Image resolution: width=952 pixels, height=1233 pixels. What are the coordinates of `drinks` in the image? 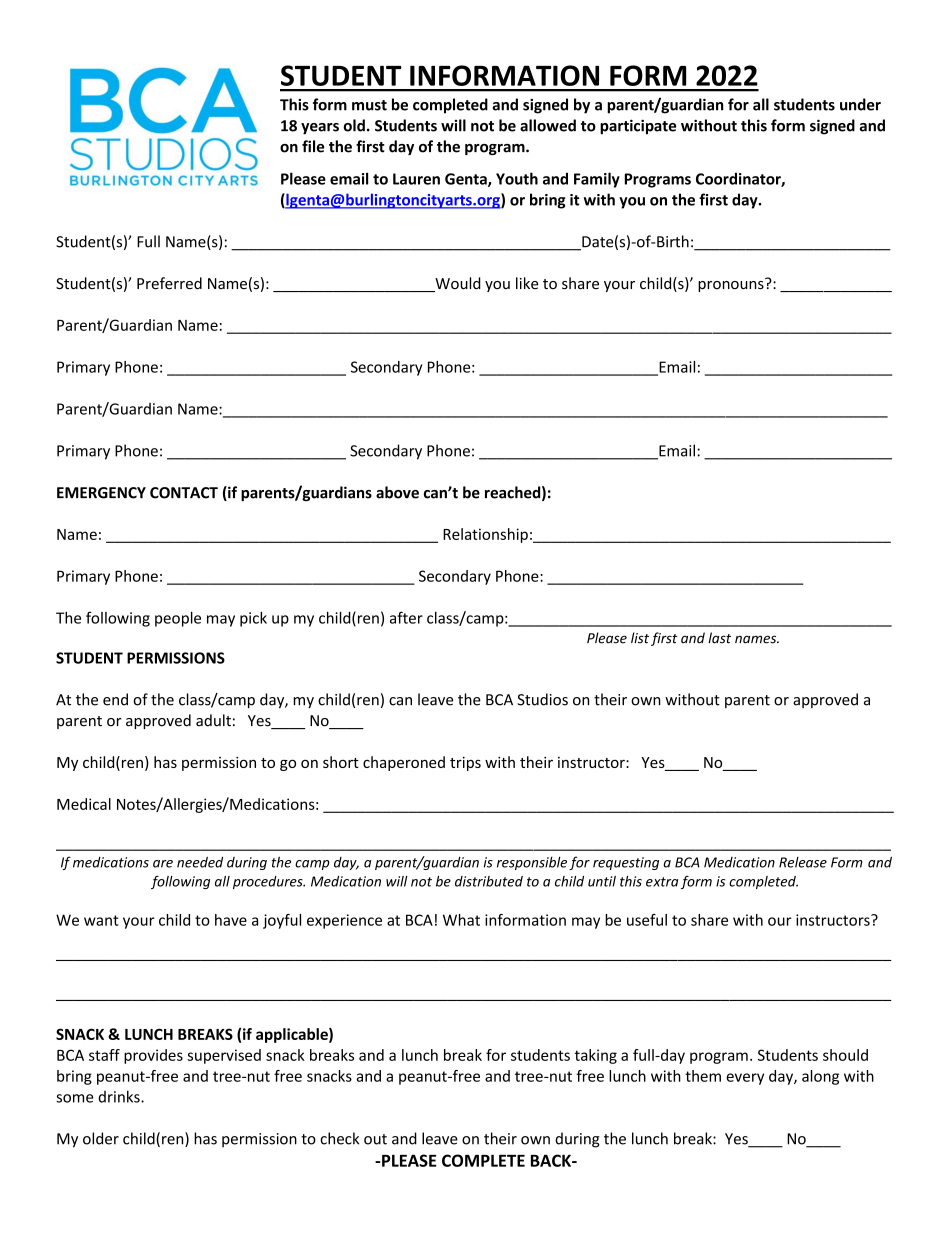 It's located at (120, 1096).
